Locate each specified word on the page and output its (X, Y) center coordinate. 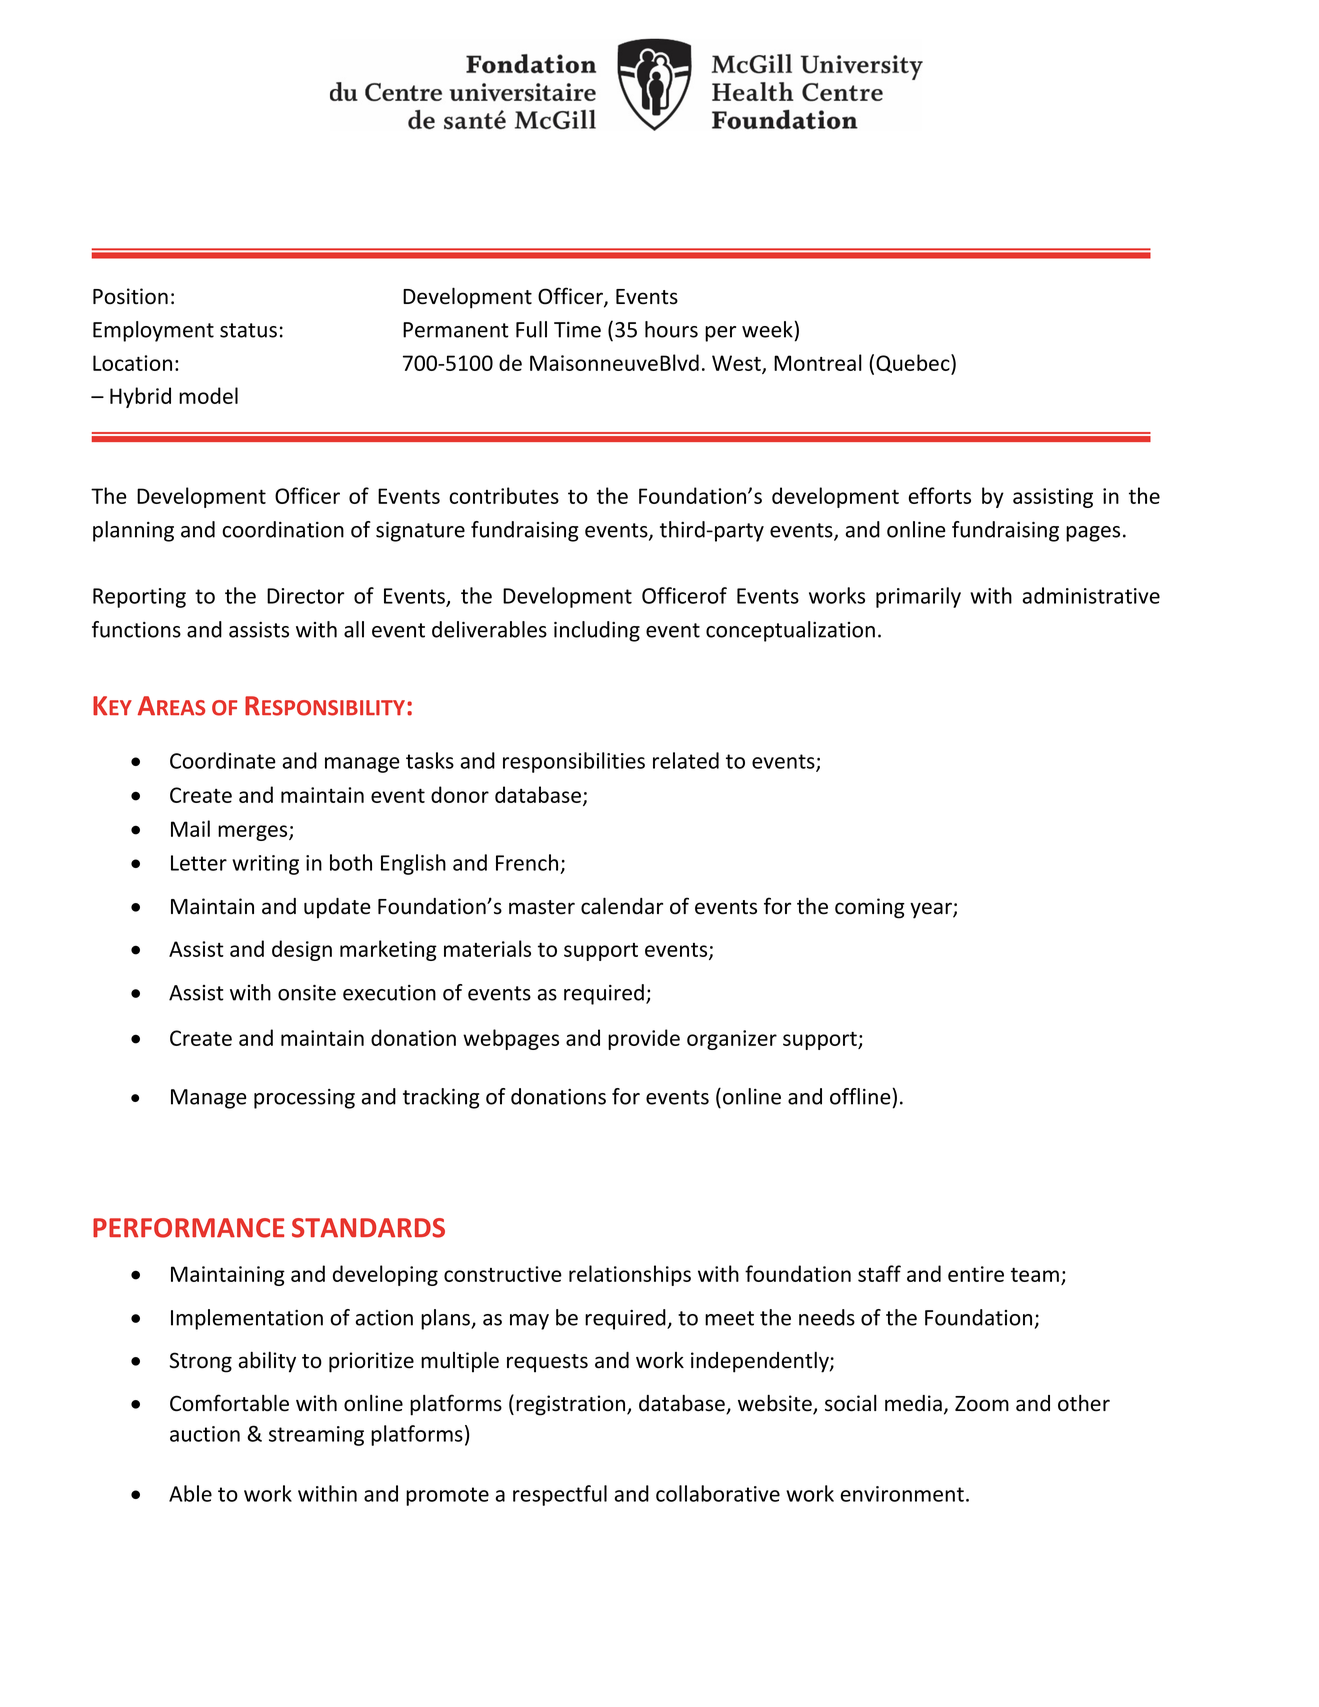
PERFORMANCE (188, 1228)
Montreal (818, 362)
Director (305, 596)
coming (870, 908)
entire (976, 1274)
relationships (630, 1275)
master (542, 907)
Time (577, 330)
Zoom (982, 1404)
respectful (560, 1495)
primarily (918, 597)
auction (205, 1434)
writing (265, 865)
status (248, 330)
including (597, 631)
